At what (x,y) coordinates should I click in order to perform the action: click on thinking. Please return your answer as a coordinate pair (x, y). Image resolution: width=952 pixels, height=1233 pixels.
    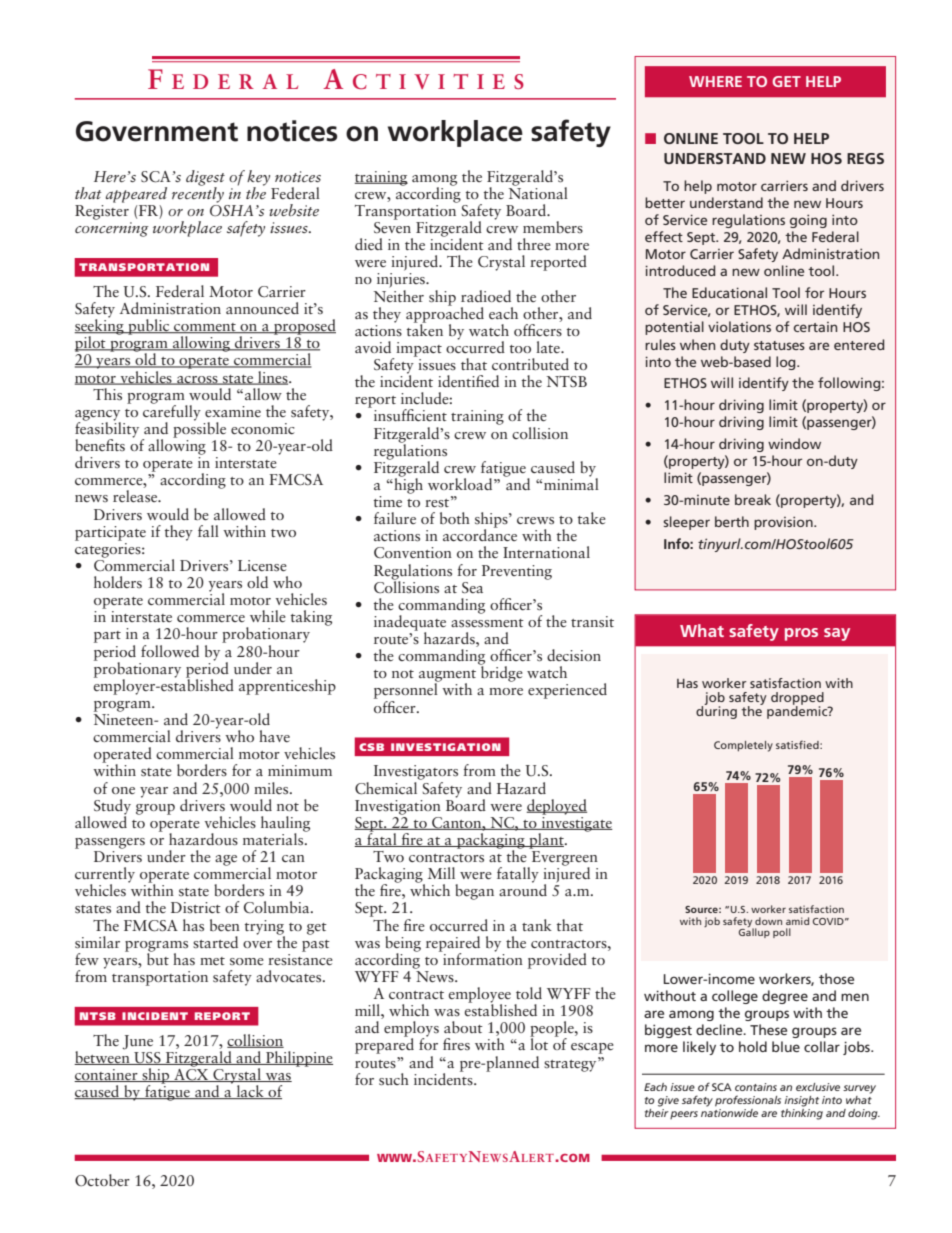
    Looking at the image, I should click on (802, 1114).
